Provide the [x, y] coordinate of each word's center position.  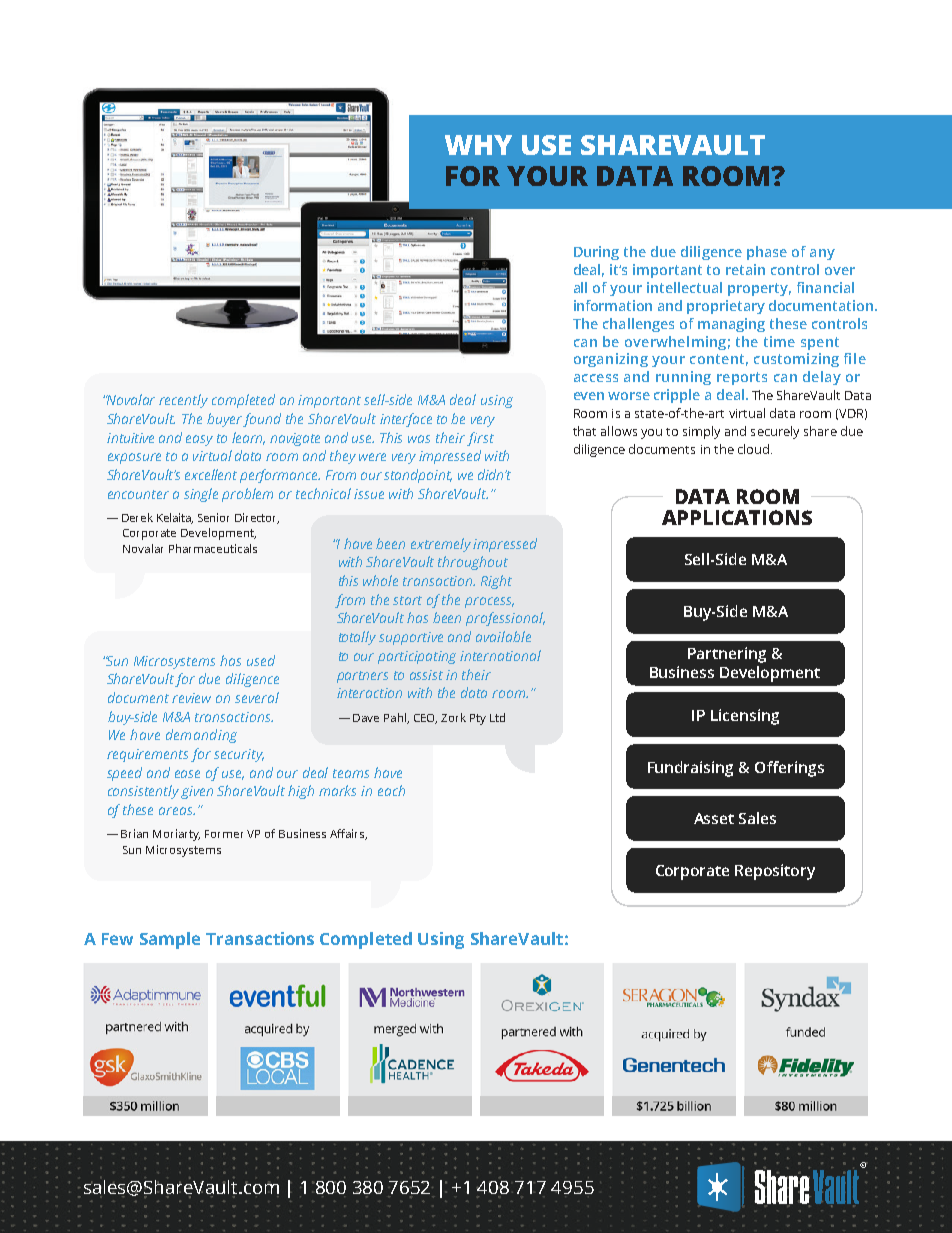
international [500, 655]
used [261, 660]
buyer [225, 420]
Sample [170, 940]
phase [767, 253]
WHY [478, 145]
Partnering [727, 655]
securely [775, 432]
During [596, 253]
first [480, 439]
